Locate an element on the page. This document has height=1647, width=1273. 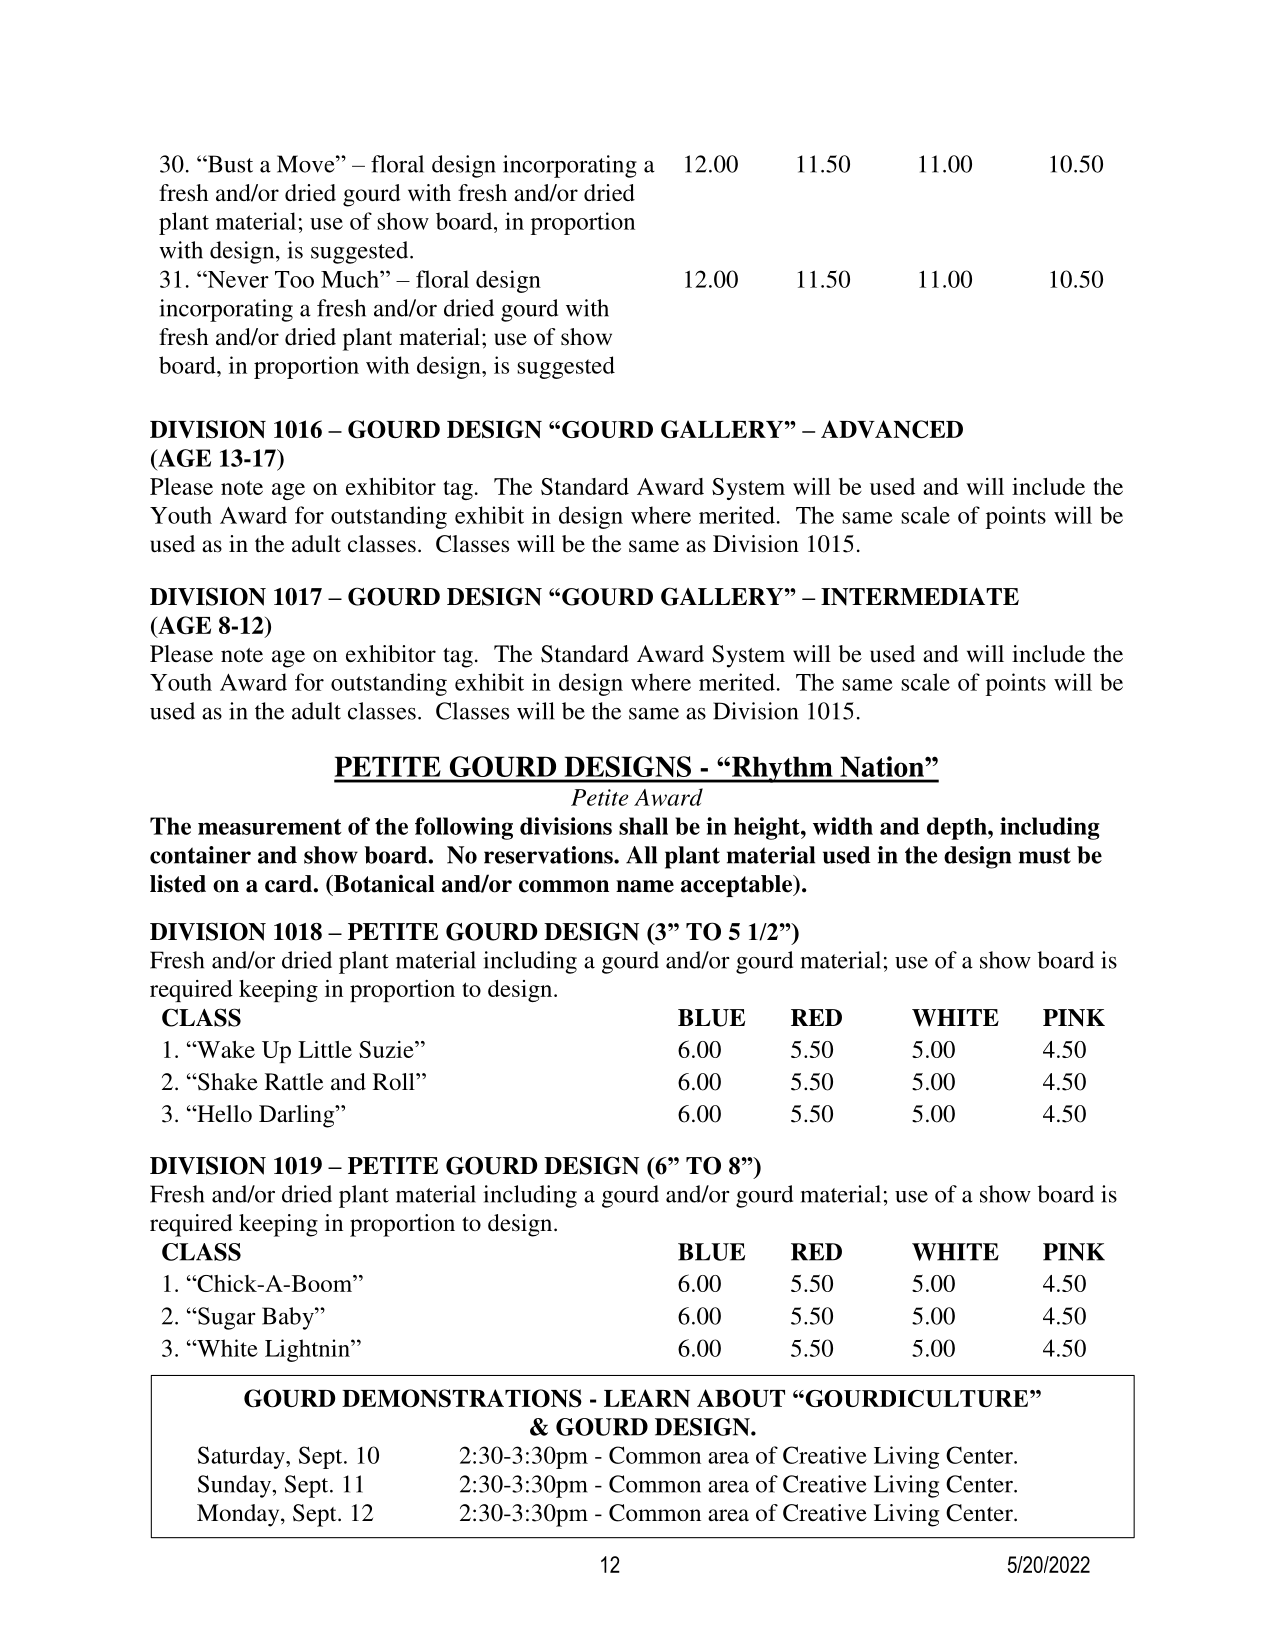
name is located at coordinates (645, 886).
